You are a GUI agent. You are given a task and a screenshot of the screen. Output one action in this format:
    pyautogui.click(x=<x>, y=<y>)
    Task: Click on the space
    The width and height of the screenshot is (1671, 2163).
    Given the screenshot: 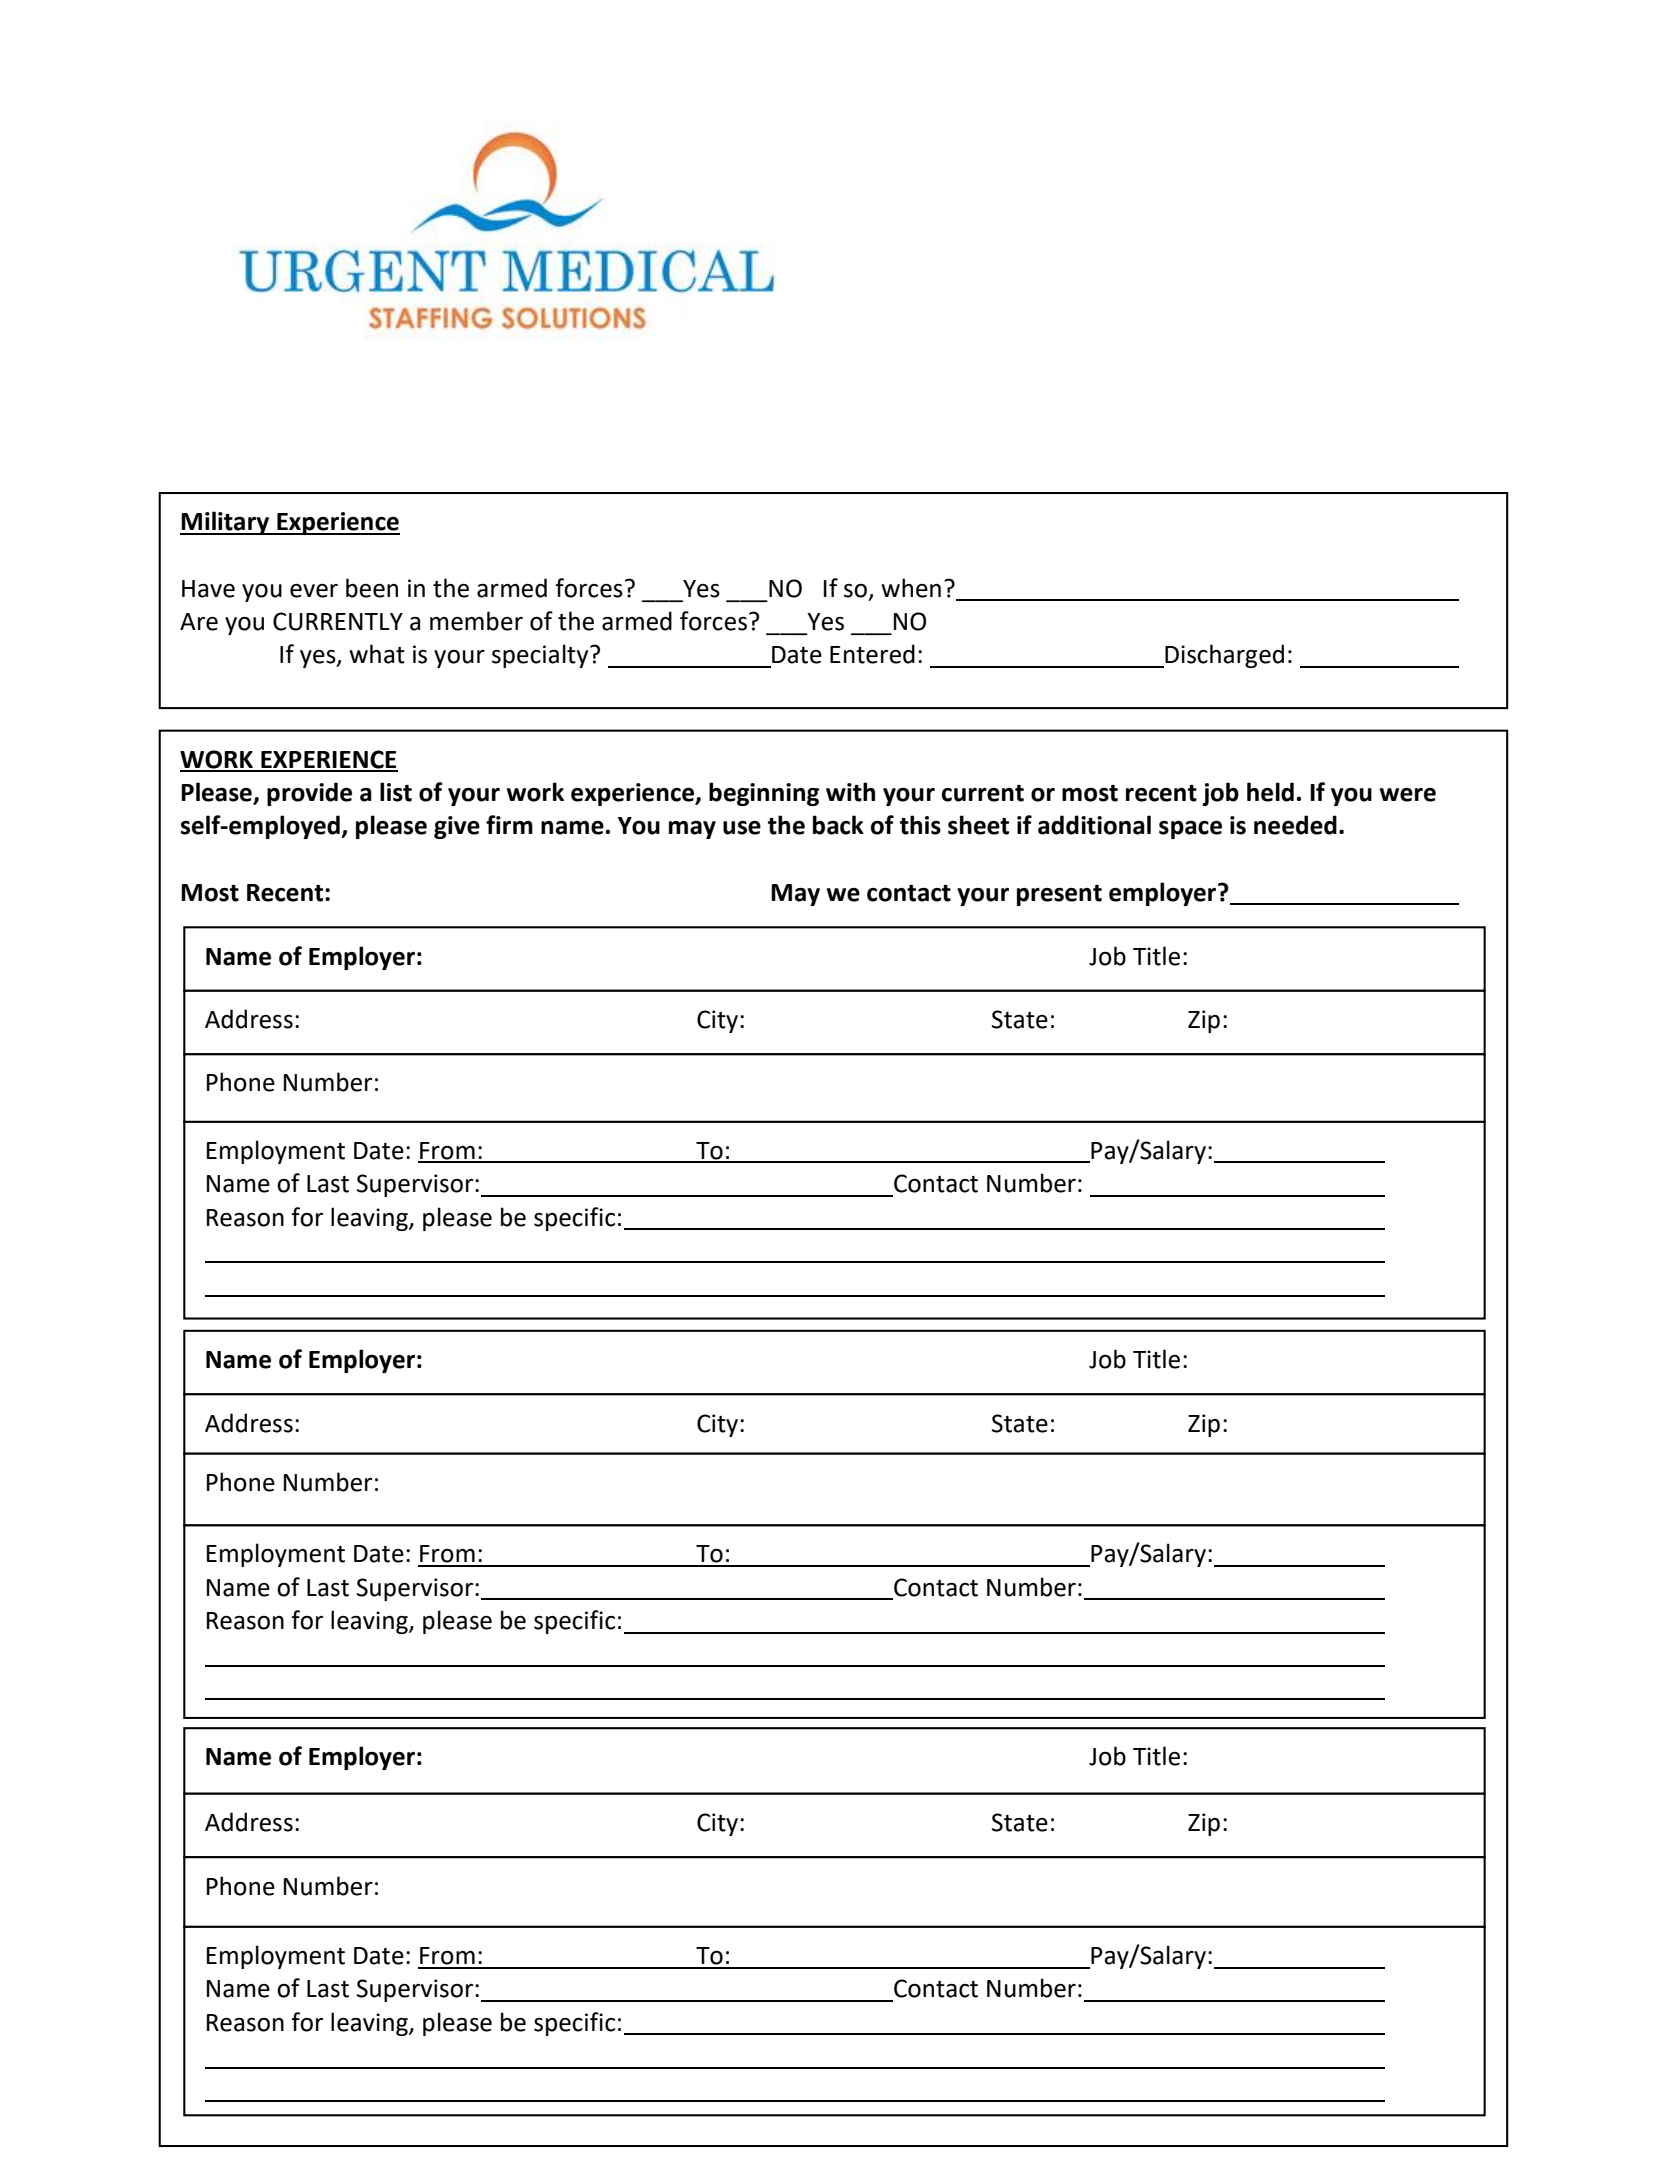 What is the action you would take?
    pyautogui.click(x=1190, y=830)
